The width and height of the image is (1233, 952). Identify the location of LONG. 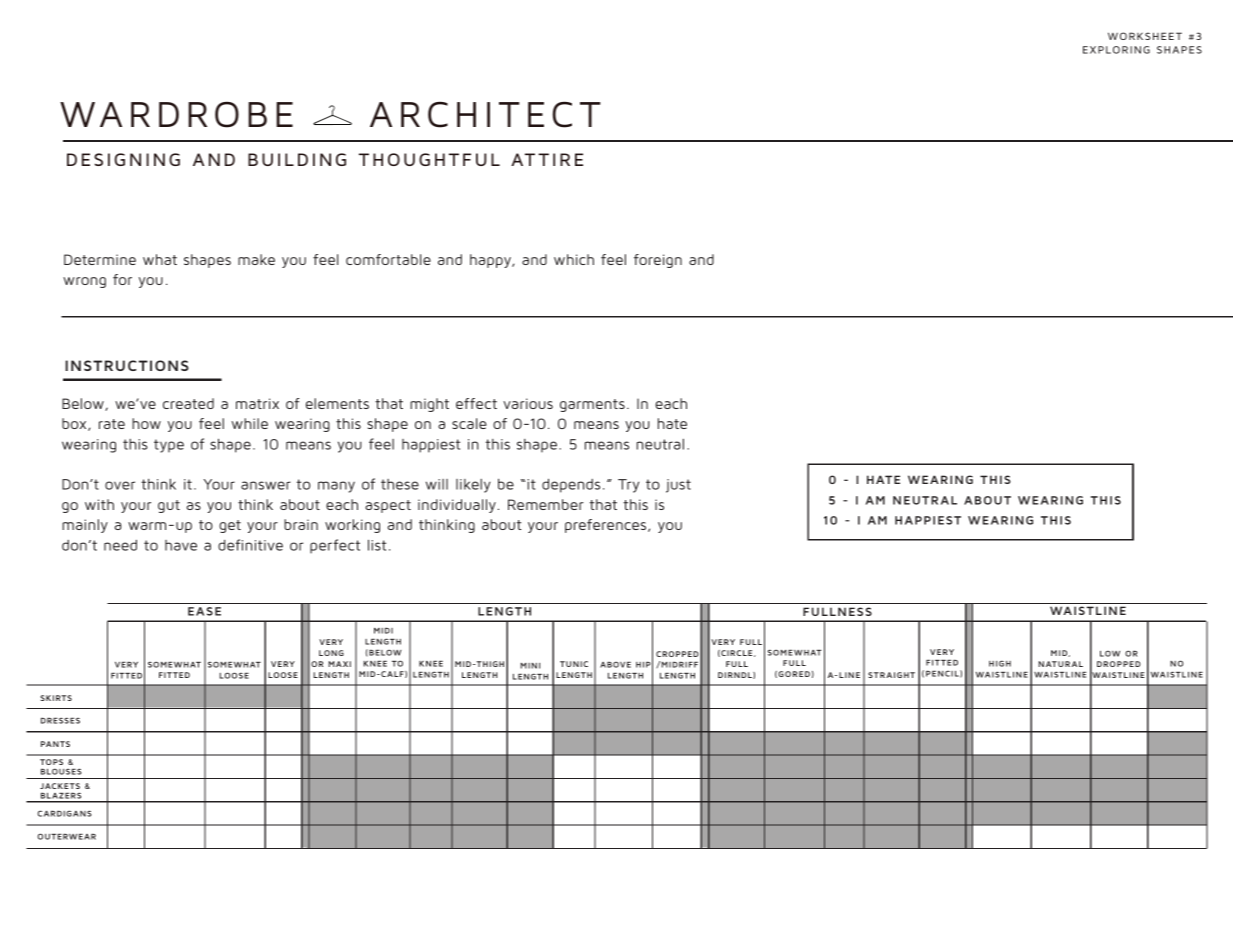
(331, 653).
